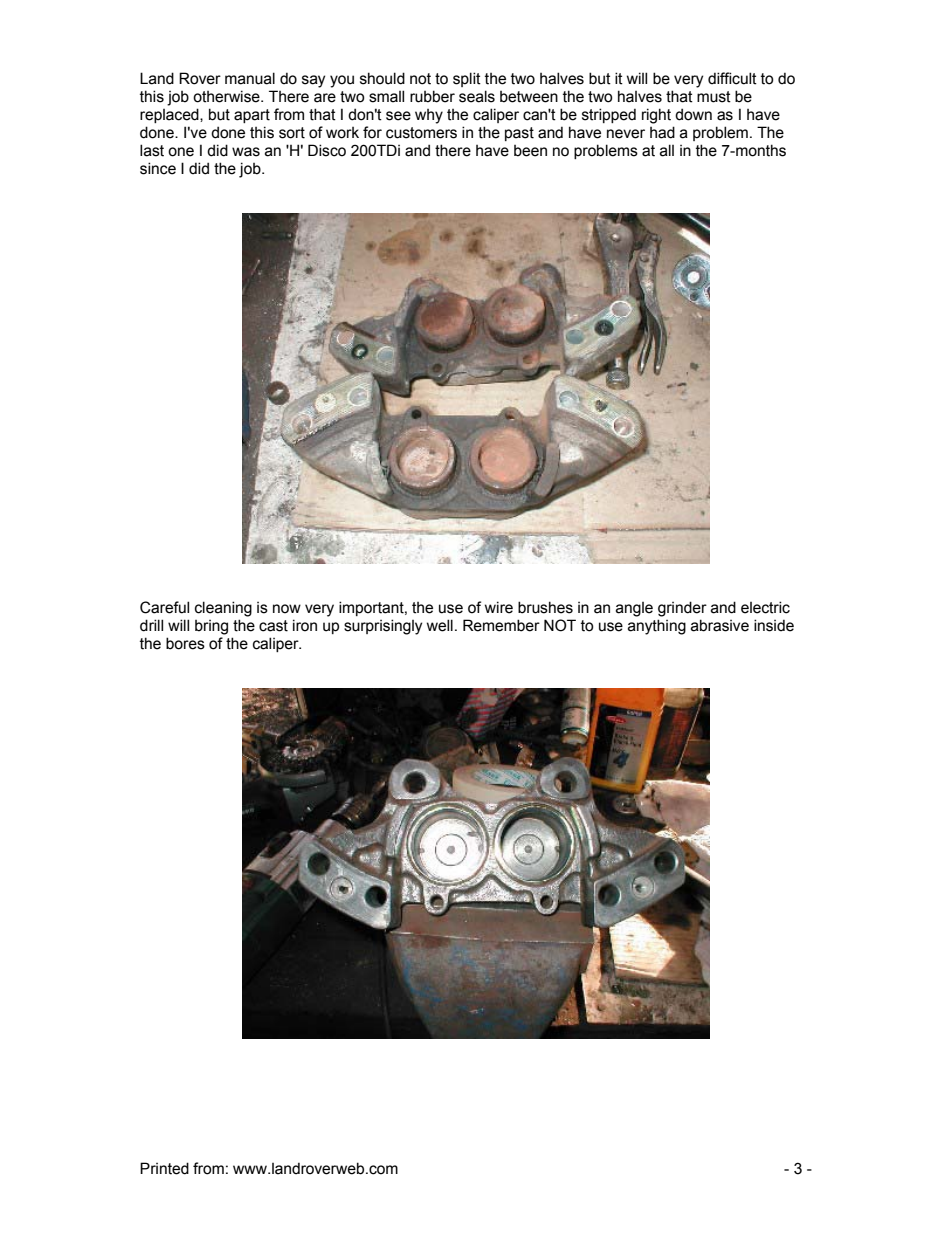 This document has width=952, height=1233. I want to click on Printed, so click(164, 1168).
